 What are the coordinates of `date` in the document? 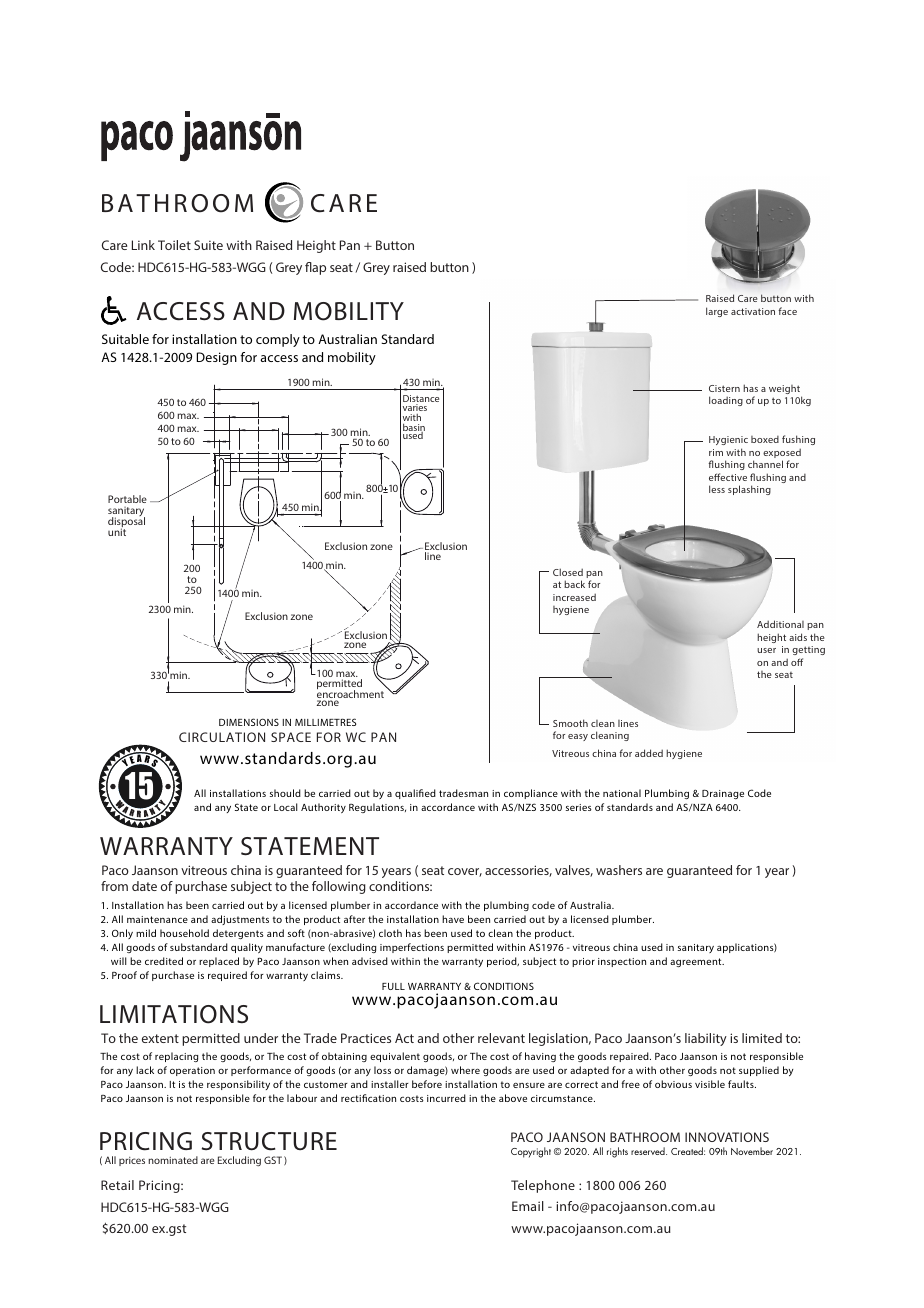 It's located at (144, 886).
